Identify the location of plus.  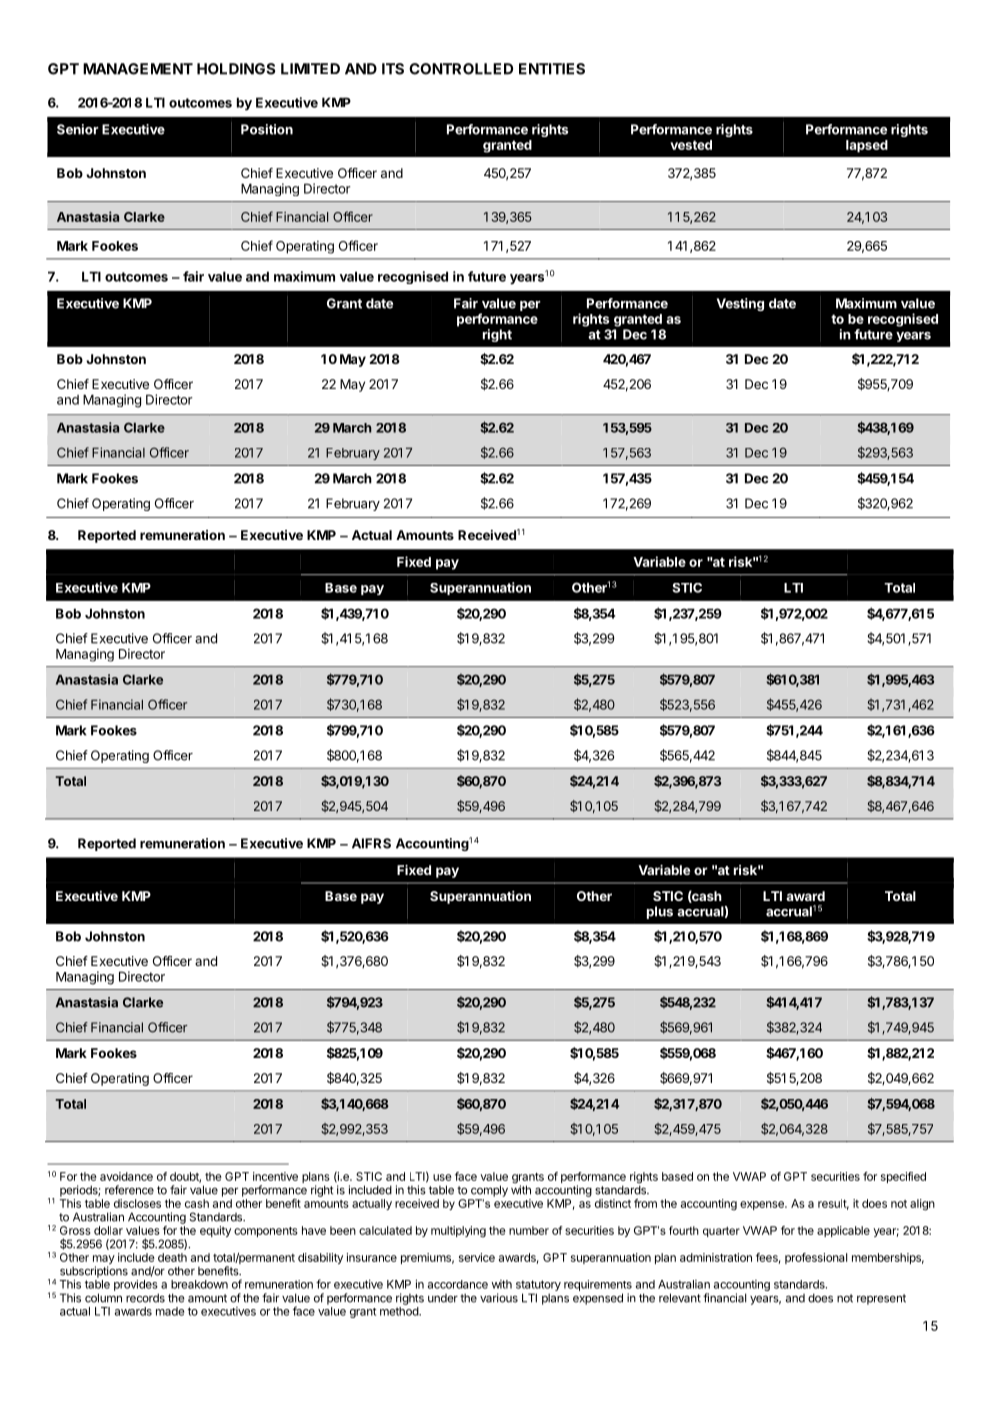
(660, 912).
